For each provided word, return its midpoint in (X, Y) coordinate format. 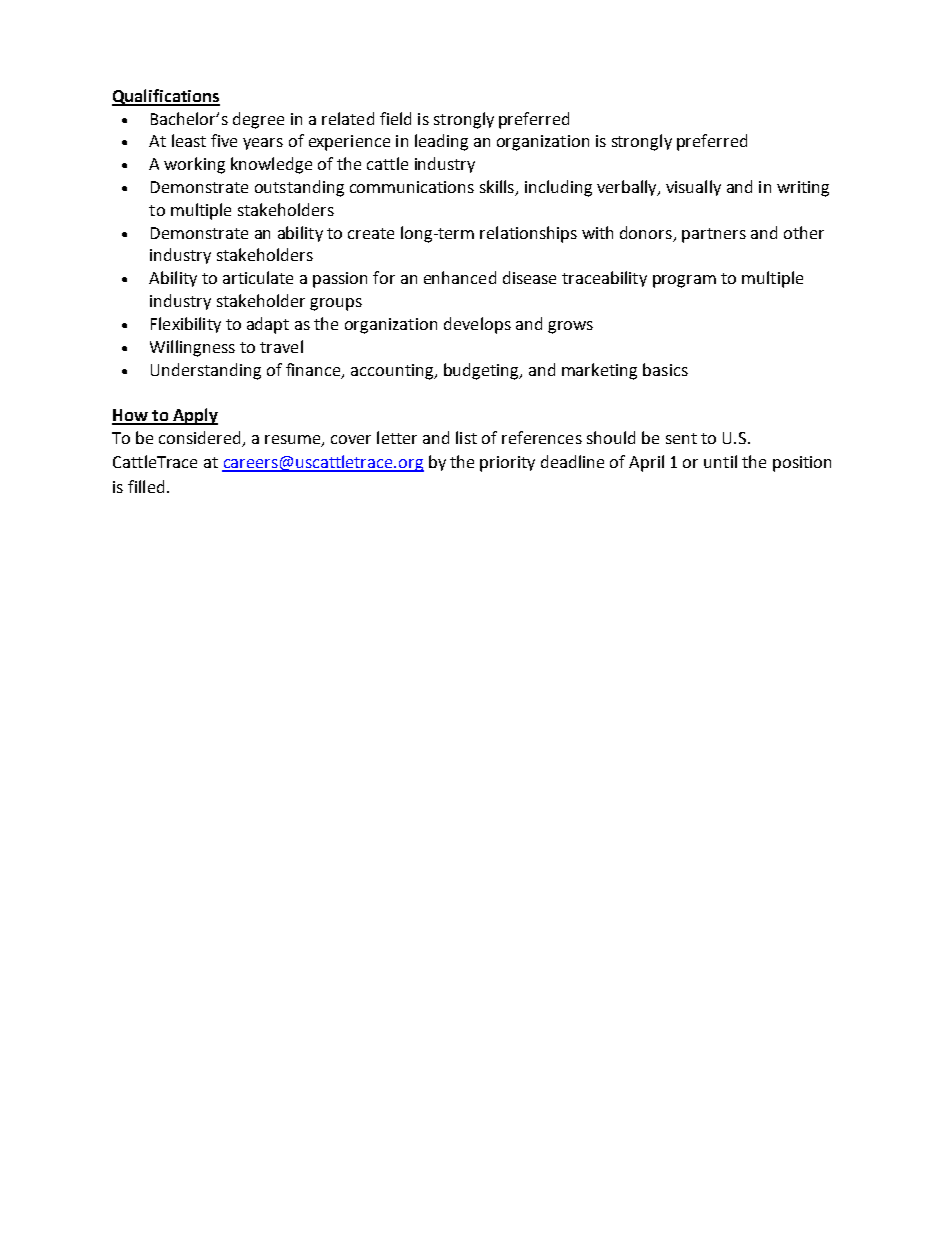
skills (498, 188)
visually (693, 188)
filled (146, 486)
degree (258, 120)
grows (570, 327)
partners (714, 235)
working (194, 165)
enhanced (460, 277)
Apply (194, 416)
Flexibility (186, 325)
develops (477, 325)
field (395, 118)
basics (665, 369)
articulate (258, 277)
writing (803, 189)
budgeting (482, 371)
